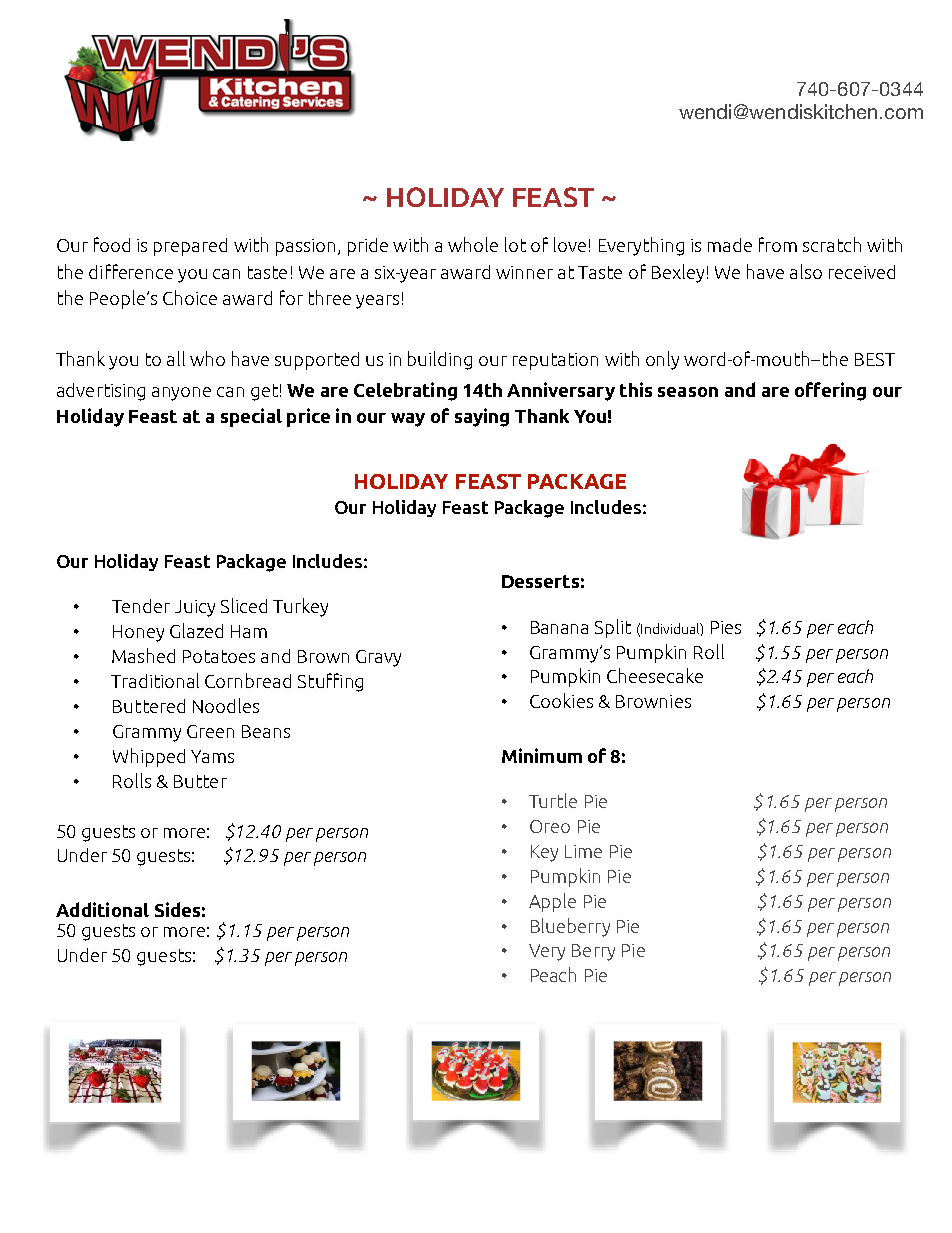 Image resolution: width=952 pixels, height=1233 pixels. What do you see at coordinates (726, 627) in the page?
I see `Pies` at bounding box center [726, 627].
